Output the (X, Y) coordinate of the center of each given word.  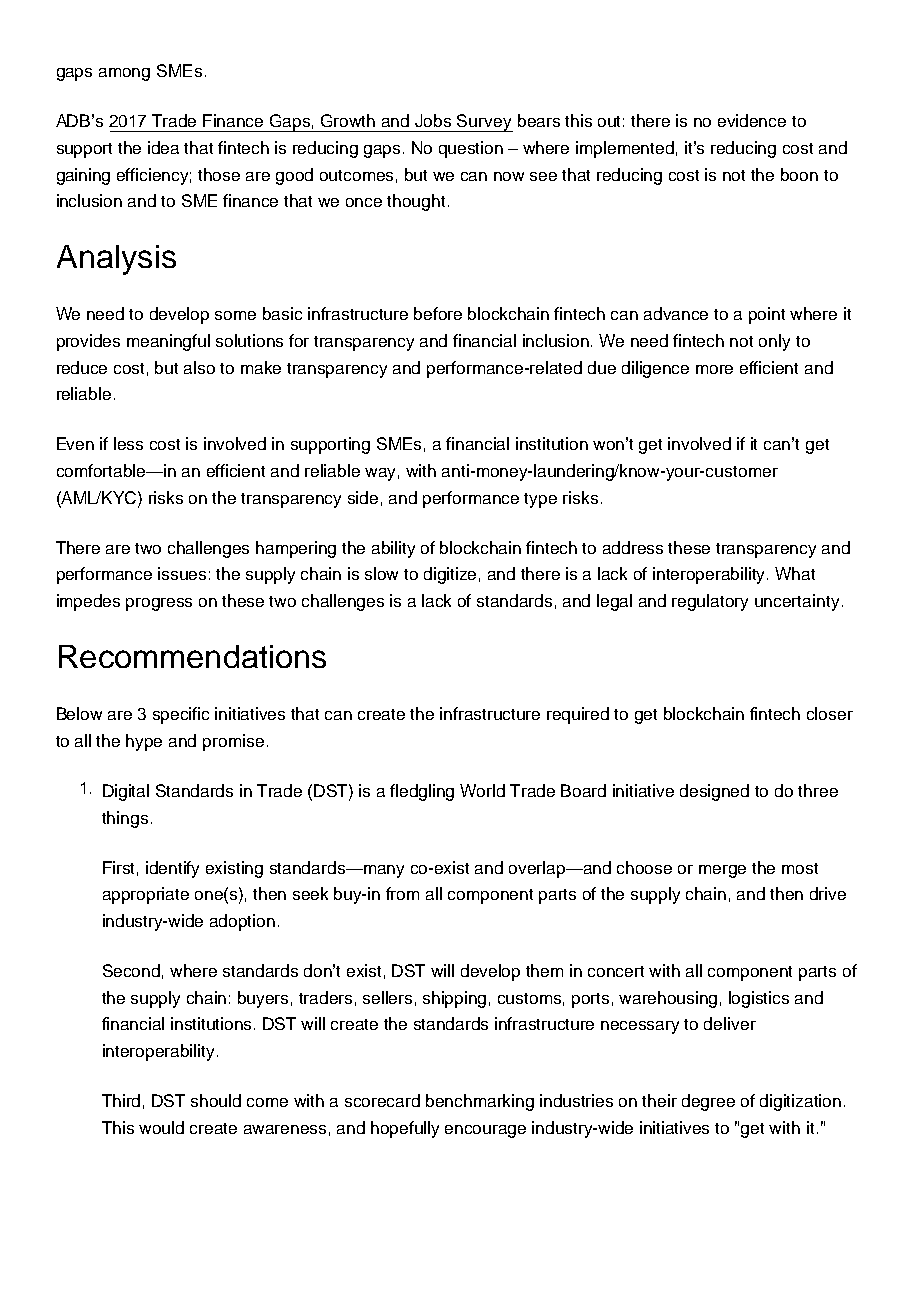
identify (172, 869)
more (714, 369)
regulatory (710, 602)
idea (163, 147)
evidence (752, 120)
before (438, 313)
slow (381, 573)
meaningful (168, 342)
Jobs (433, 120)
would (161, 1127)
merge (722, 871)
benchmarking (480, 1102)
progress (159, 604)
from (402, 893)
